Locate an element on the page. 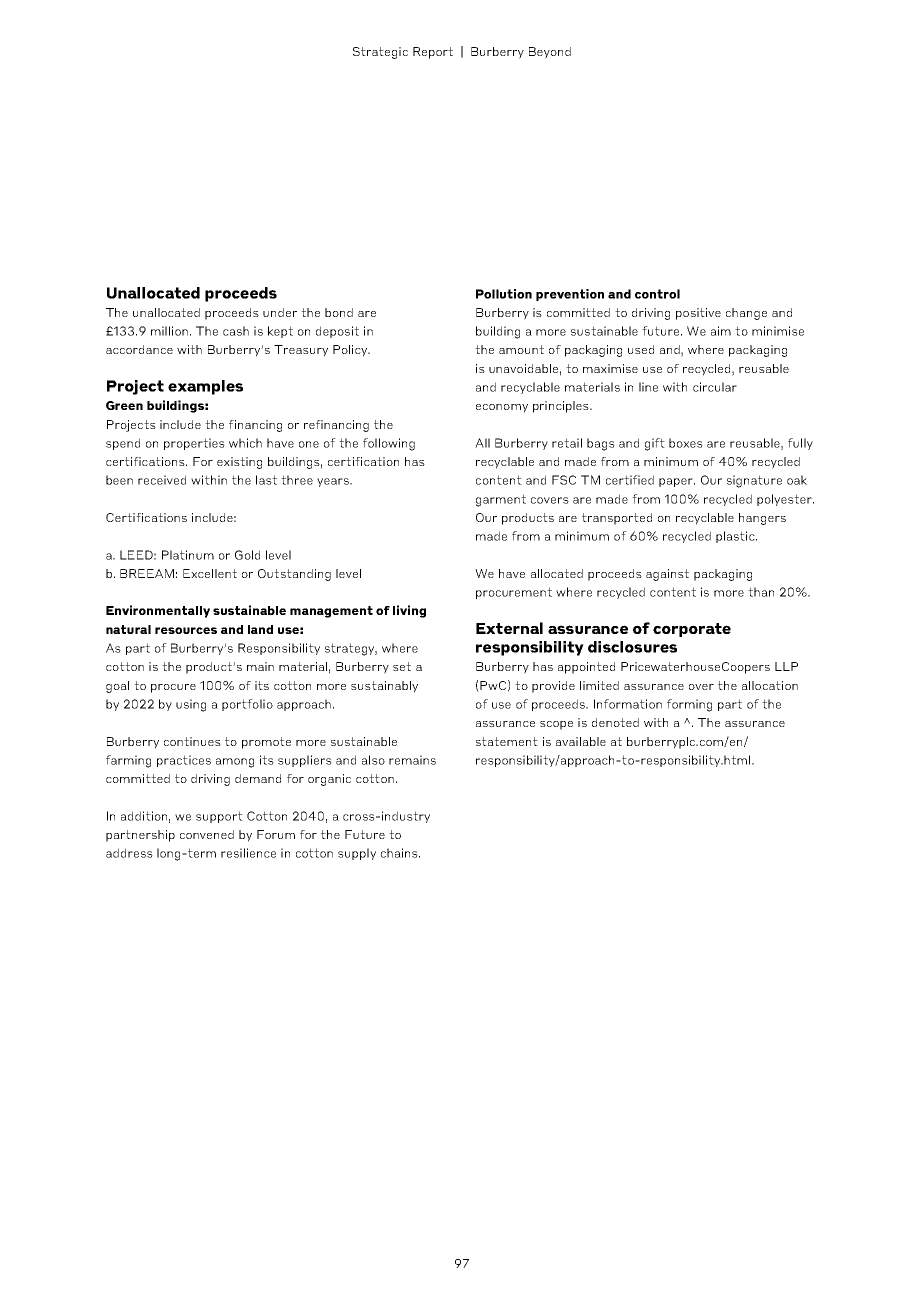  Strategic is located at coordinates (380, 53).
